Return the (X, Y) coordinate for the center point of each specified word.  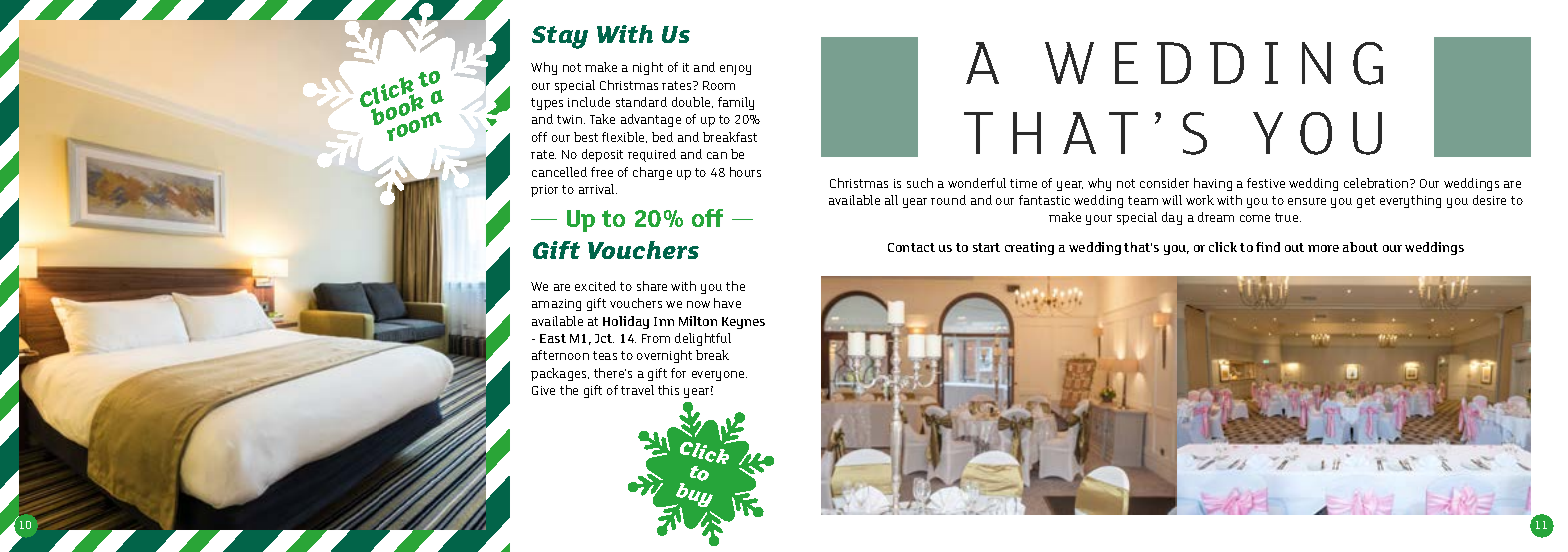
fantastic (1044, 200)
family (736, 103)
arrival (598, 189)
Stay (560, 37)
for (678, 373)
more (1323, 248)
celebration (1377, 183)
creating (1029, 248)
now (698, 304)
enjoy (735, 70)
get (1366, 202)
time (1023, 183)
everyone (719, 376)
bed (662, 137)
